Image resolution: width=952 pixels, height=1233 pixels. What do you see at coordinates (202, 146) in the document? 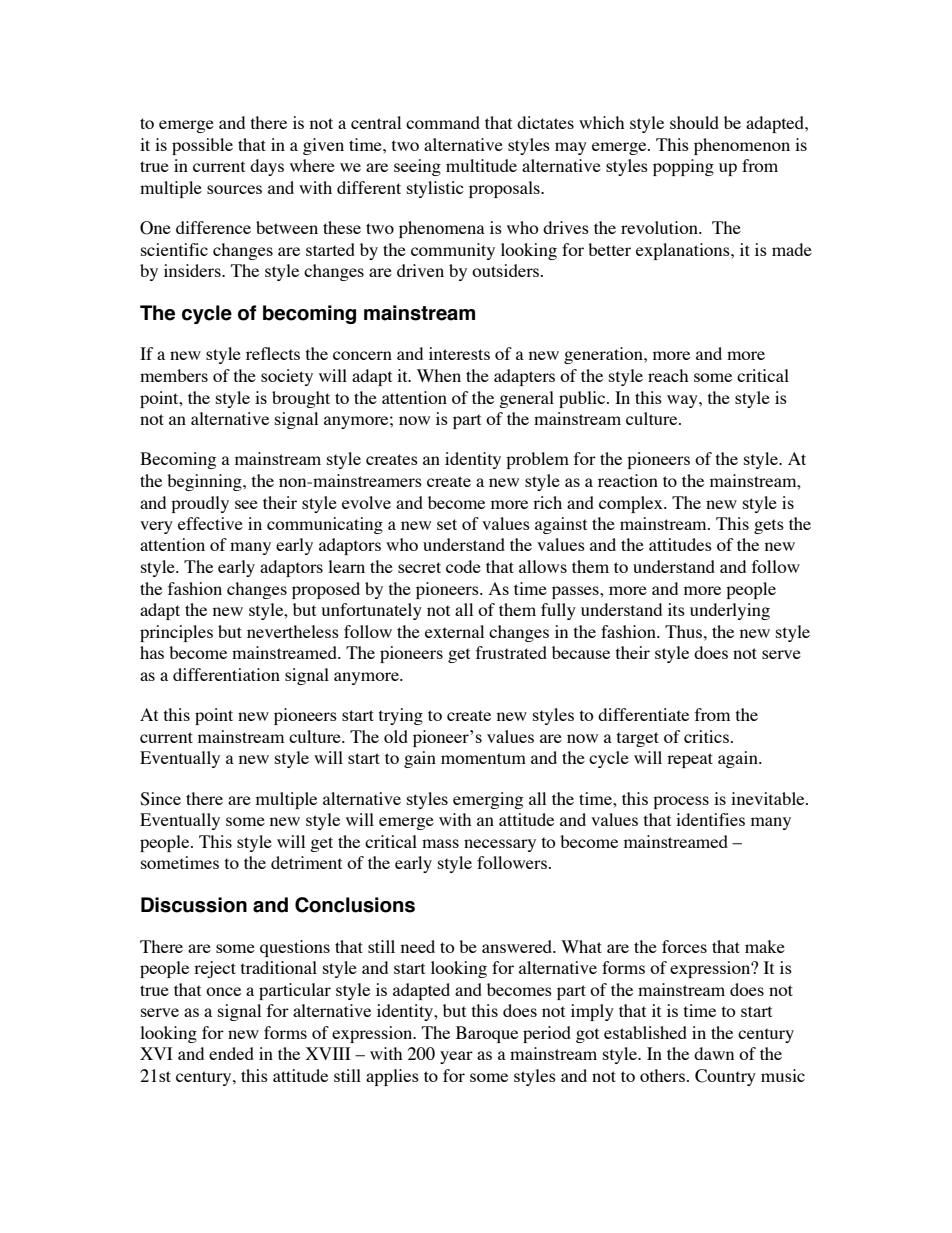
I see `possible` at bounding box center [202, 146].
